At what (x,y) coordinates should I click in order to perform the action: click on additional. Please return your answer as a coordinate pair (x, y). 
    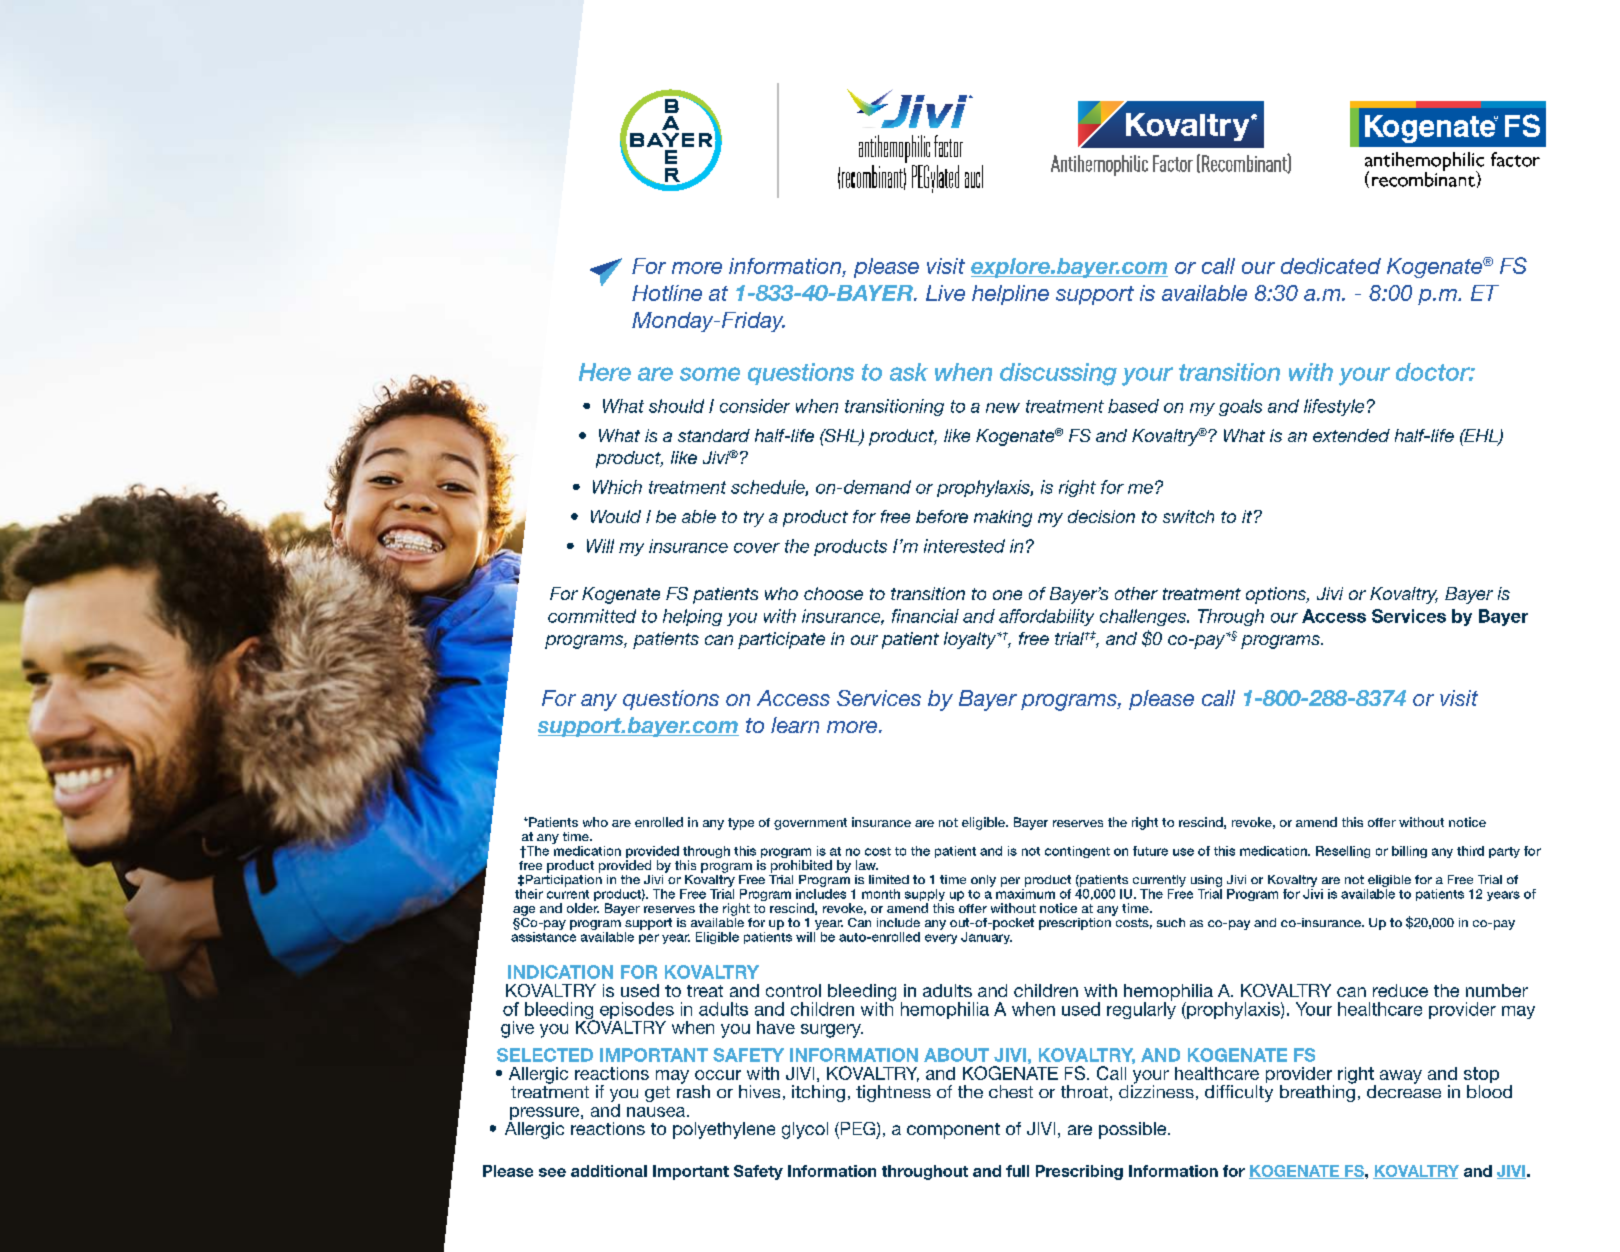
    Looking at the image, I should click on (609, 1171).
